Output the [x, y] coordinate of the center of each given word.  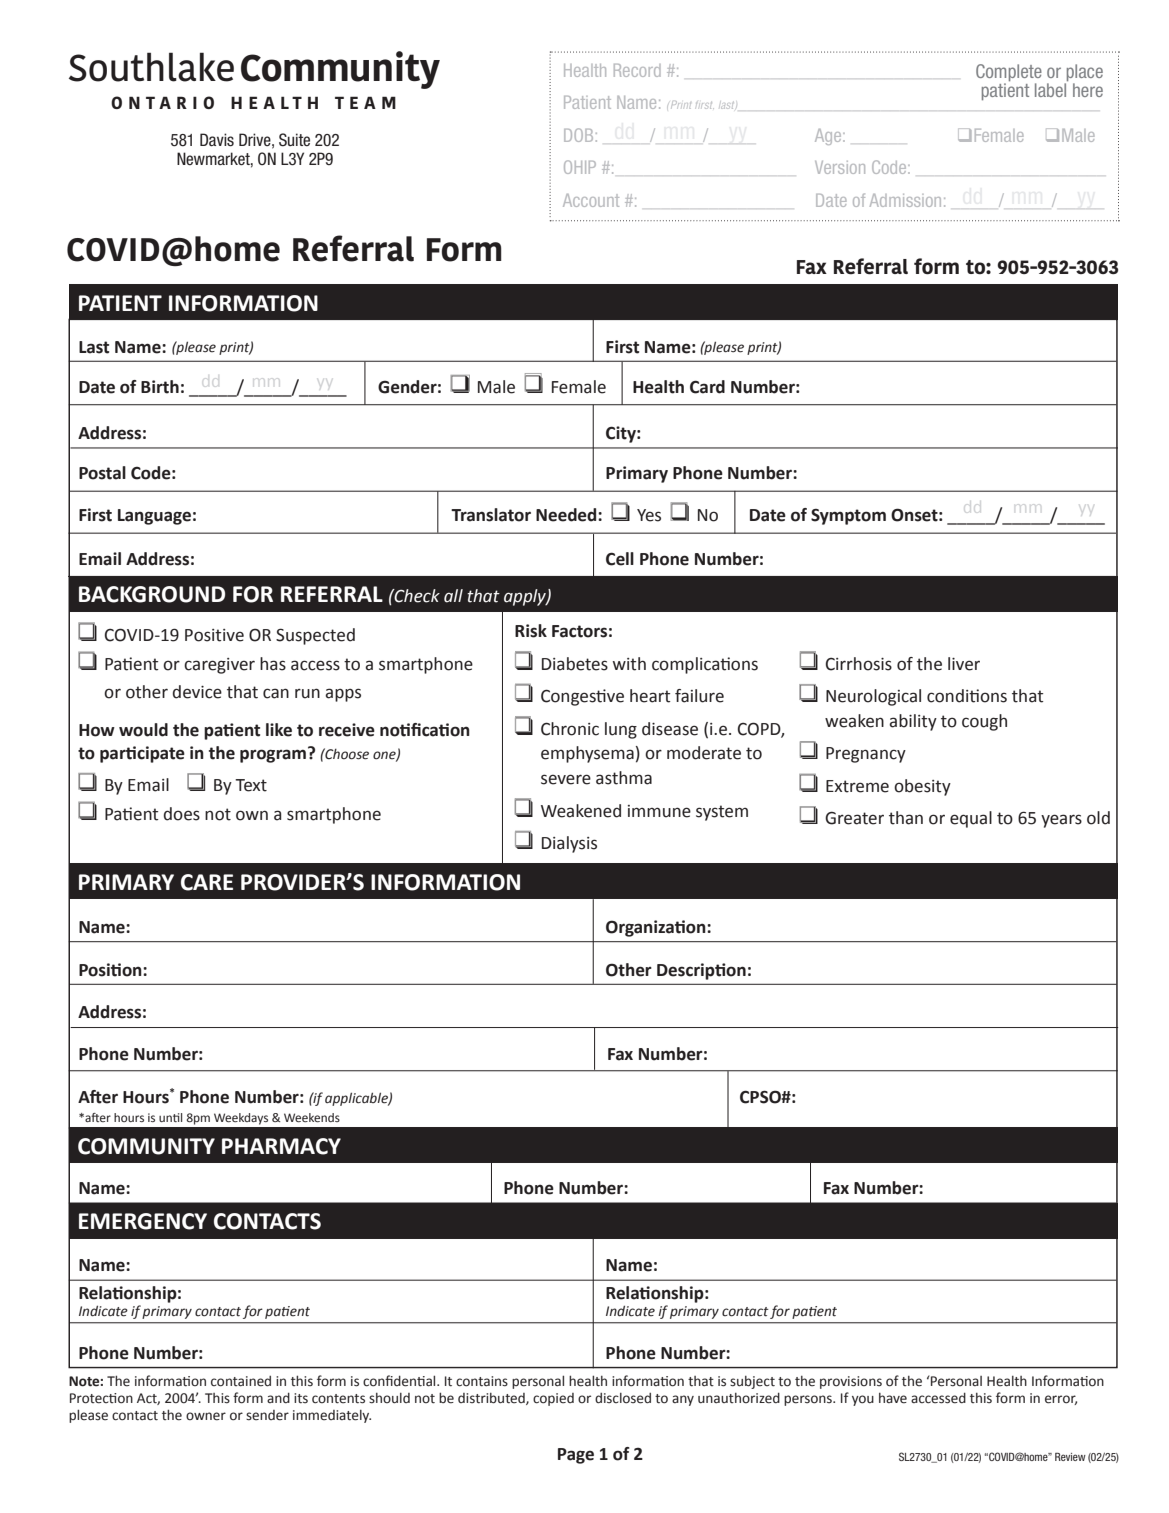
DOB [578, 135]
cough [984, 722]
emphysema [587, 754]
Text [251, 785]
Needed [567, 515]
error [1061, 1400]
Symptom [848, 517]
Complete [1009, 72]
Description [701, 971]
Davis [217, 140]
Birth [160, 387]
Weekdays [241, 1119]
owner [206, 1416]
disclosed [623, 1398]
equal [971, 819]
